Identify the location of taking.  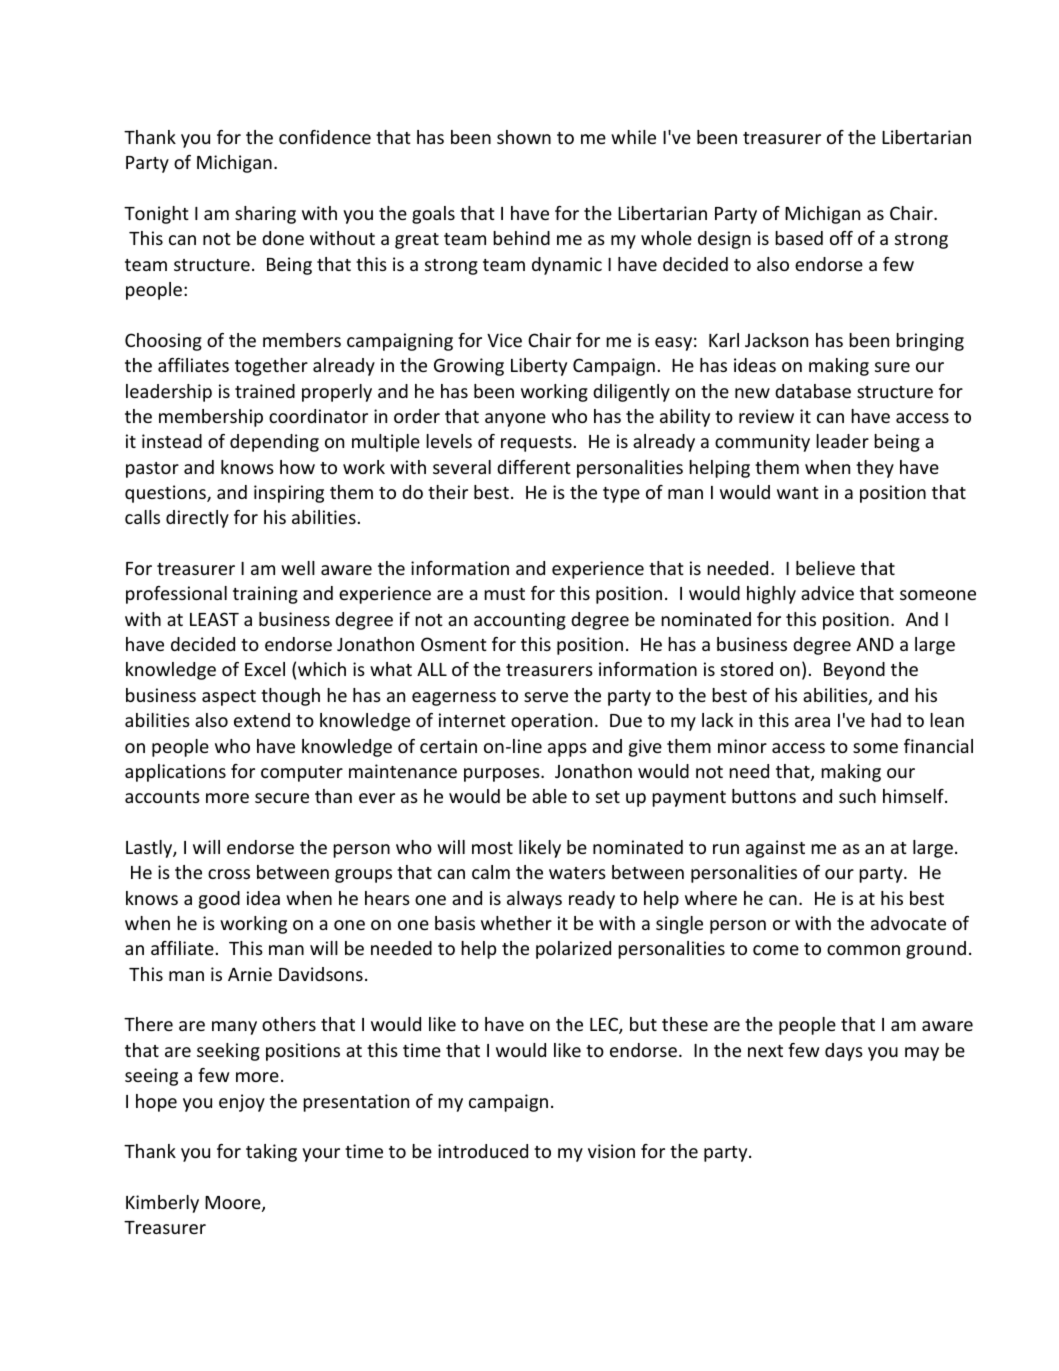
(271, 1153).
